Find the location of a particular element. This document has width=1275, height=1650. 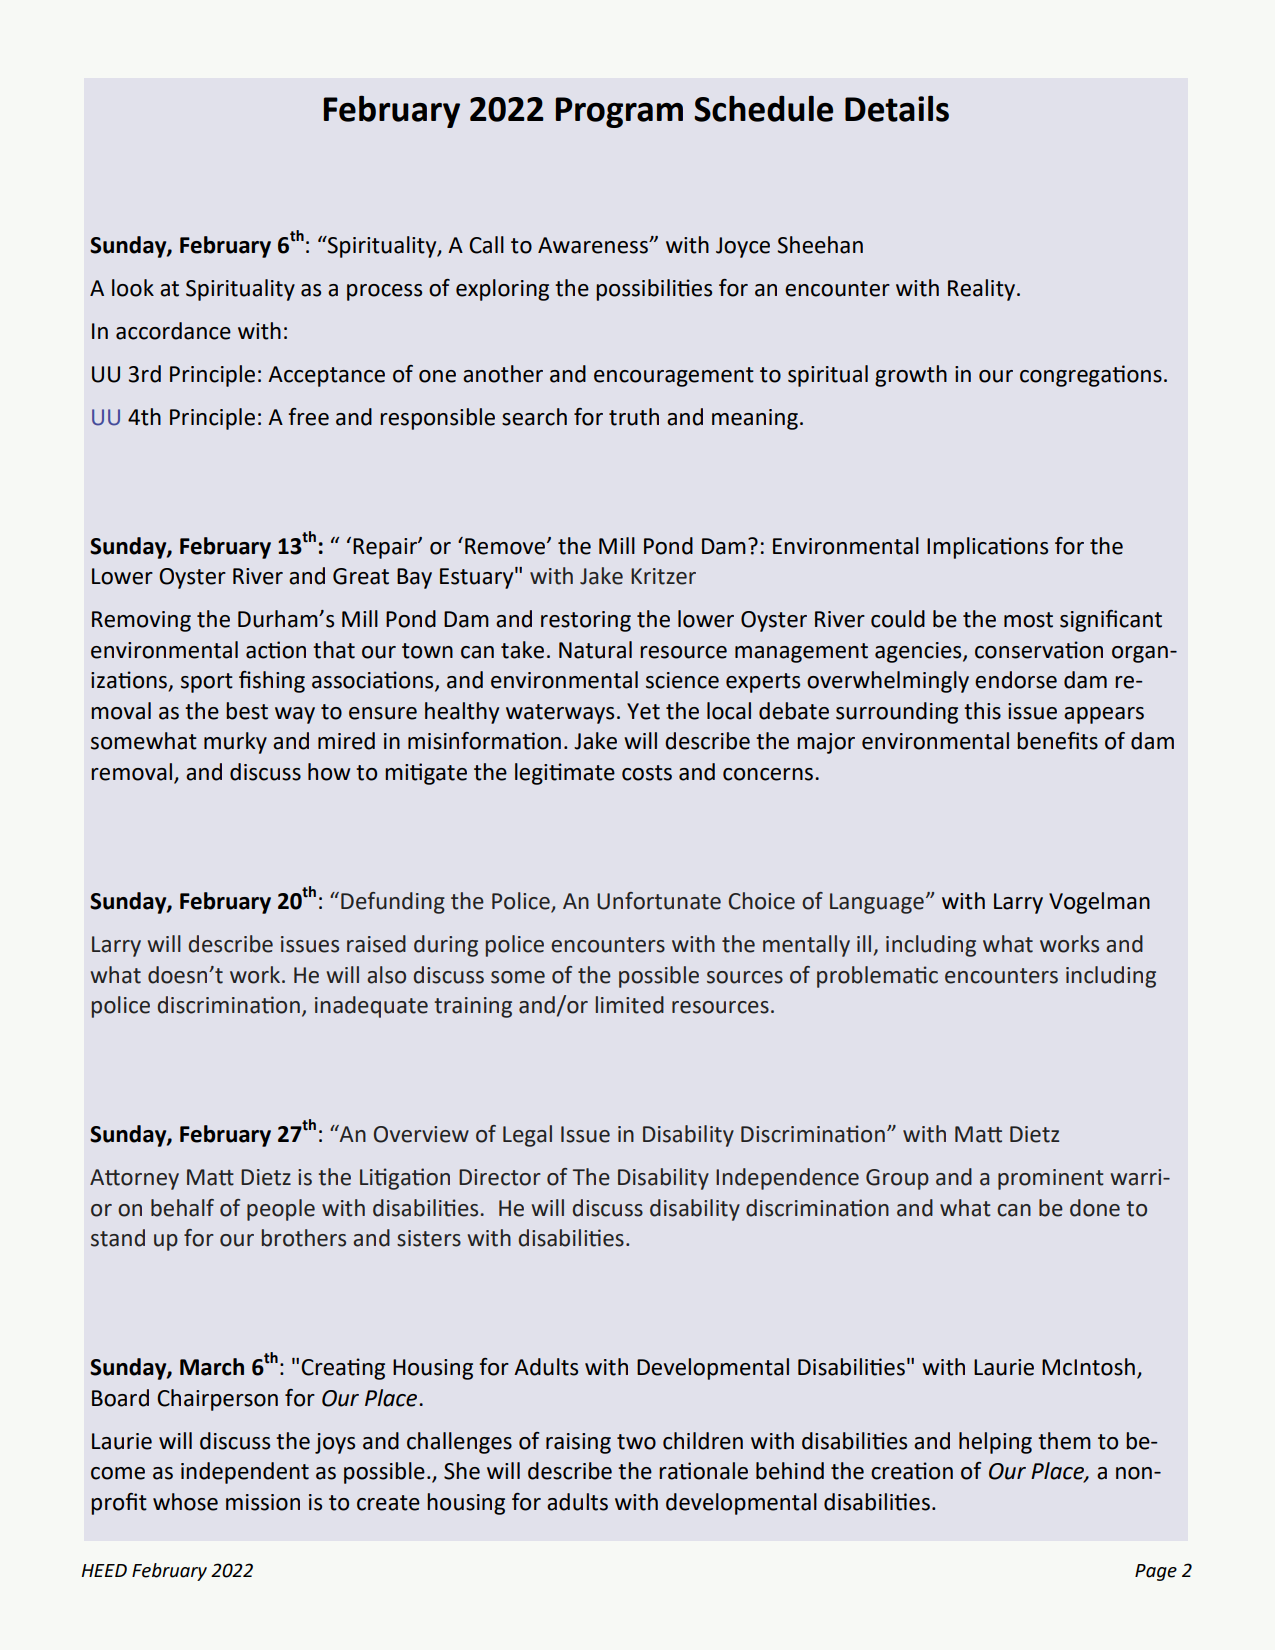

limited is located at coordinates (630, 1005).
